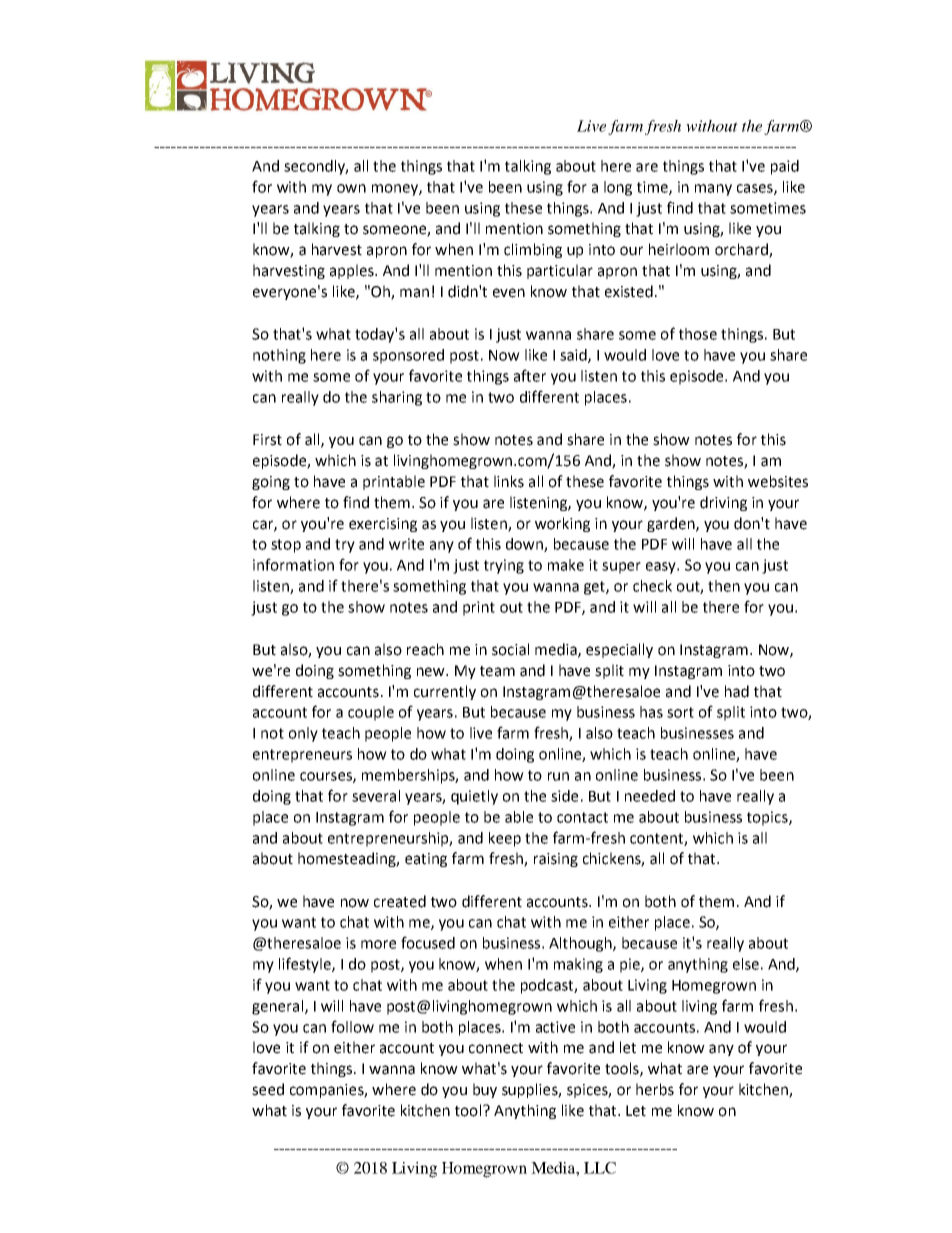  Describe the element at coordinates (268, 1089) in the screenshot. I see `seed` at that location.
